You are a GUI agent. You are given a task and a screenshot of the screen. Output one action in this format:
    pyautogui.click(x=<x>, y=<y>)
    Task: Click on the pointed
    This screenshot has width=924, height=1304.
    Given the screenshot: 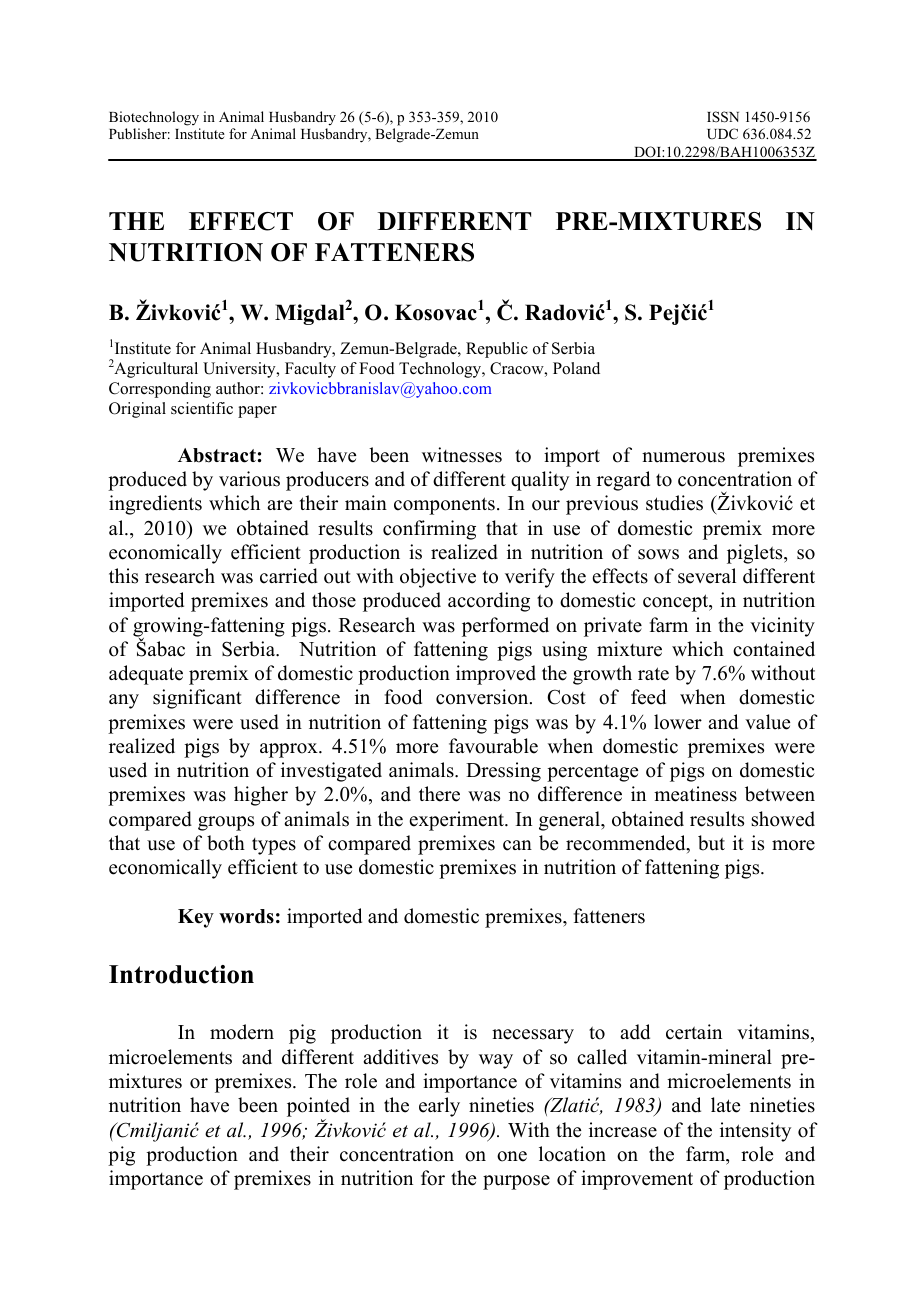 What is the action you would take?
    pyautogui.click(x=318, y=1108)
